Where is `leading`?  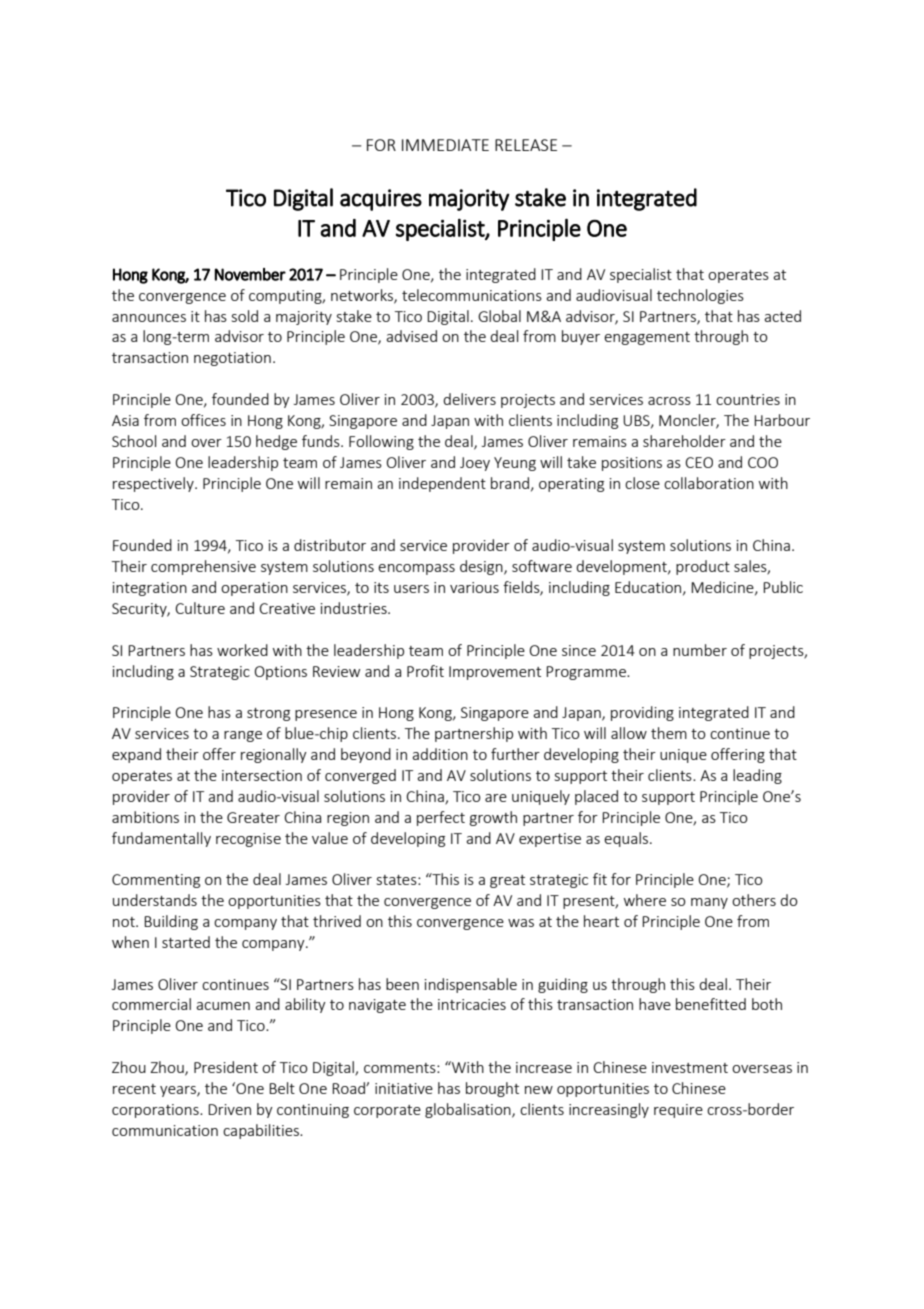
leading is located at coordinates (757, 776).
